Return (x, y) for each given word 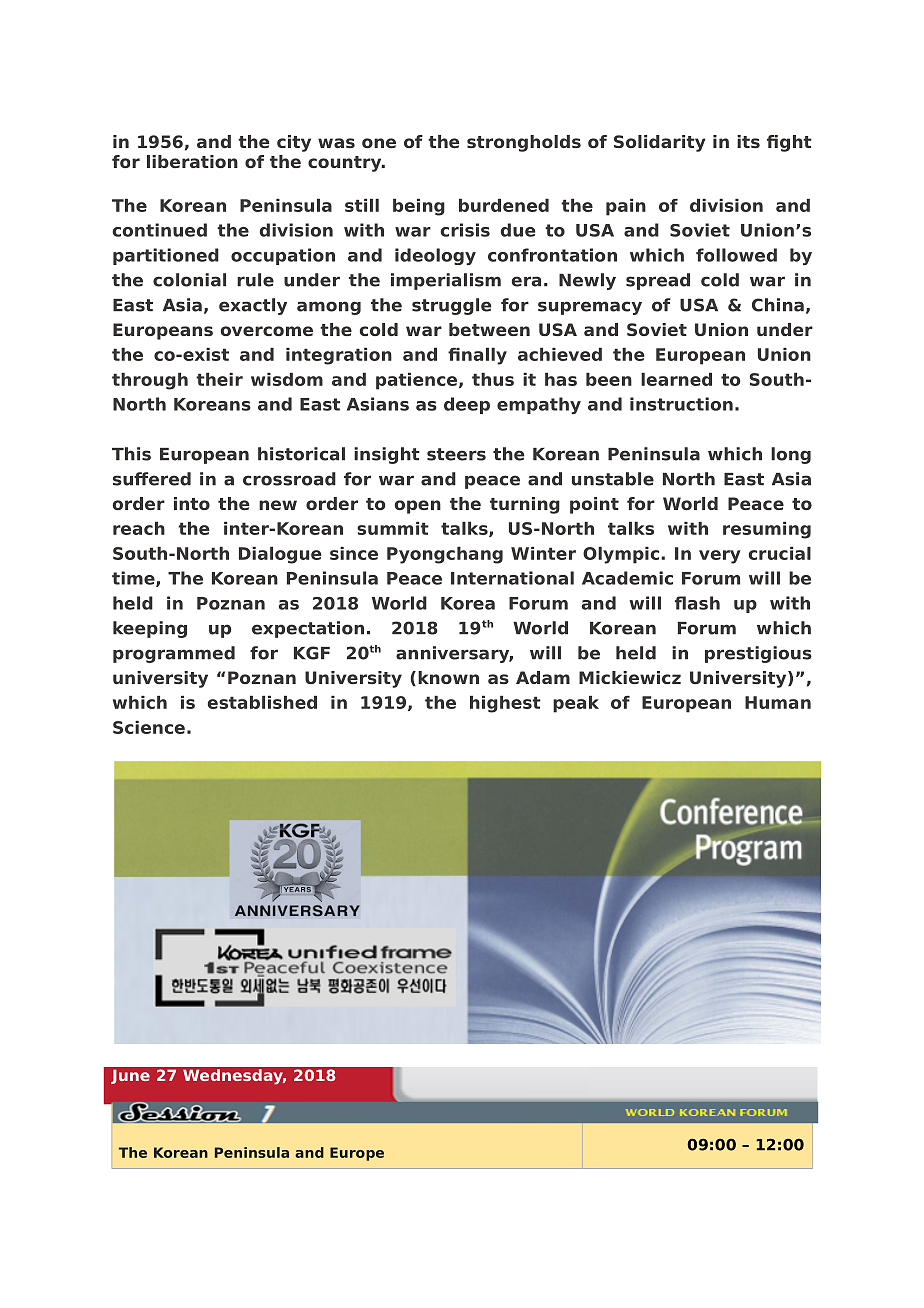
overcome (267, 331)
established (262, 702)
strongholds (524, 143)
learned (676, 379)
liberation (192, 161)
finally (477, 356)
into (192, 503)
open (418, 507)
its (748, 141)
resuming (767, 530)
